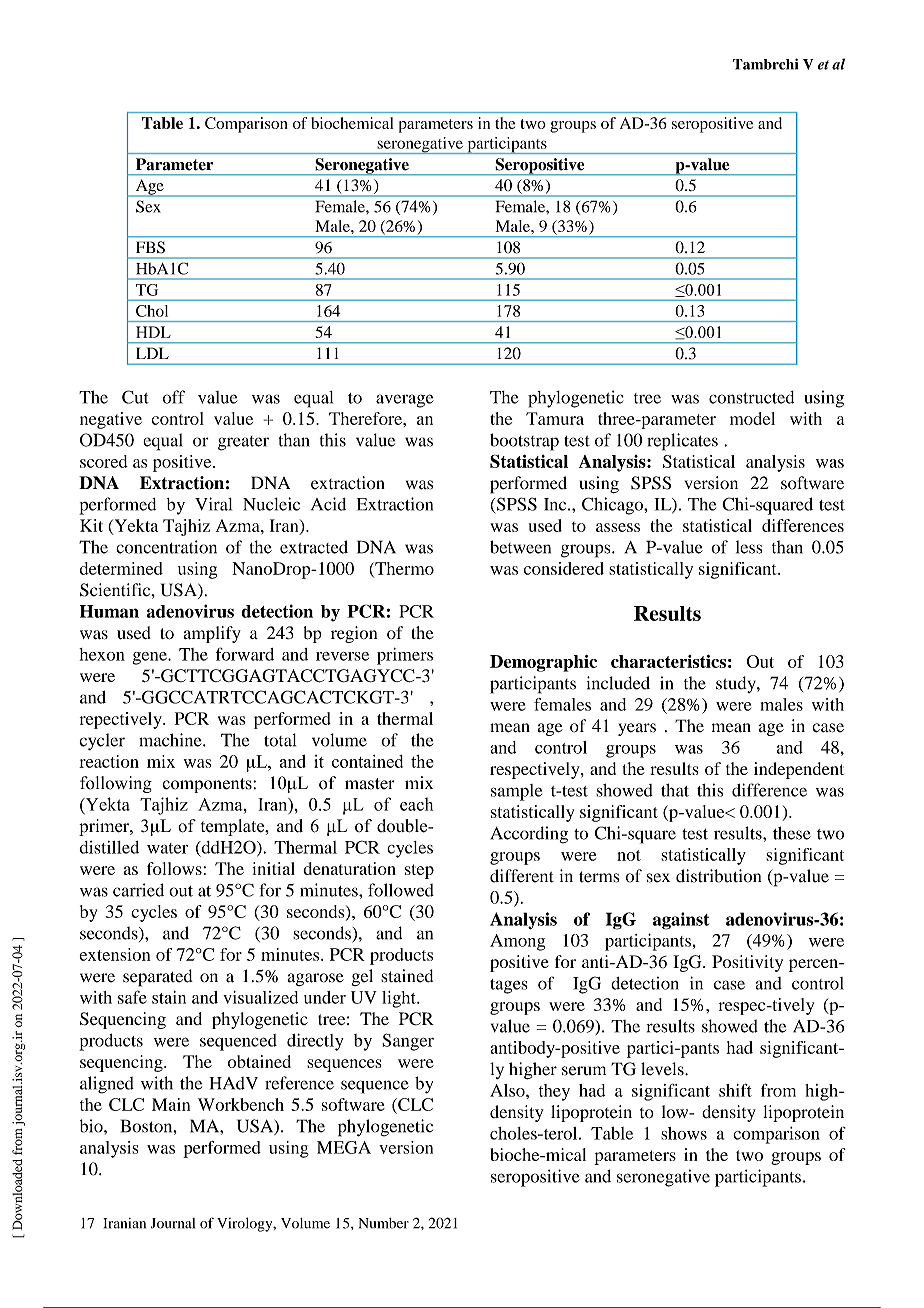 This page has width=924, height=1308. I want to click on constructed, so click(751, 397).
